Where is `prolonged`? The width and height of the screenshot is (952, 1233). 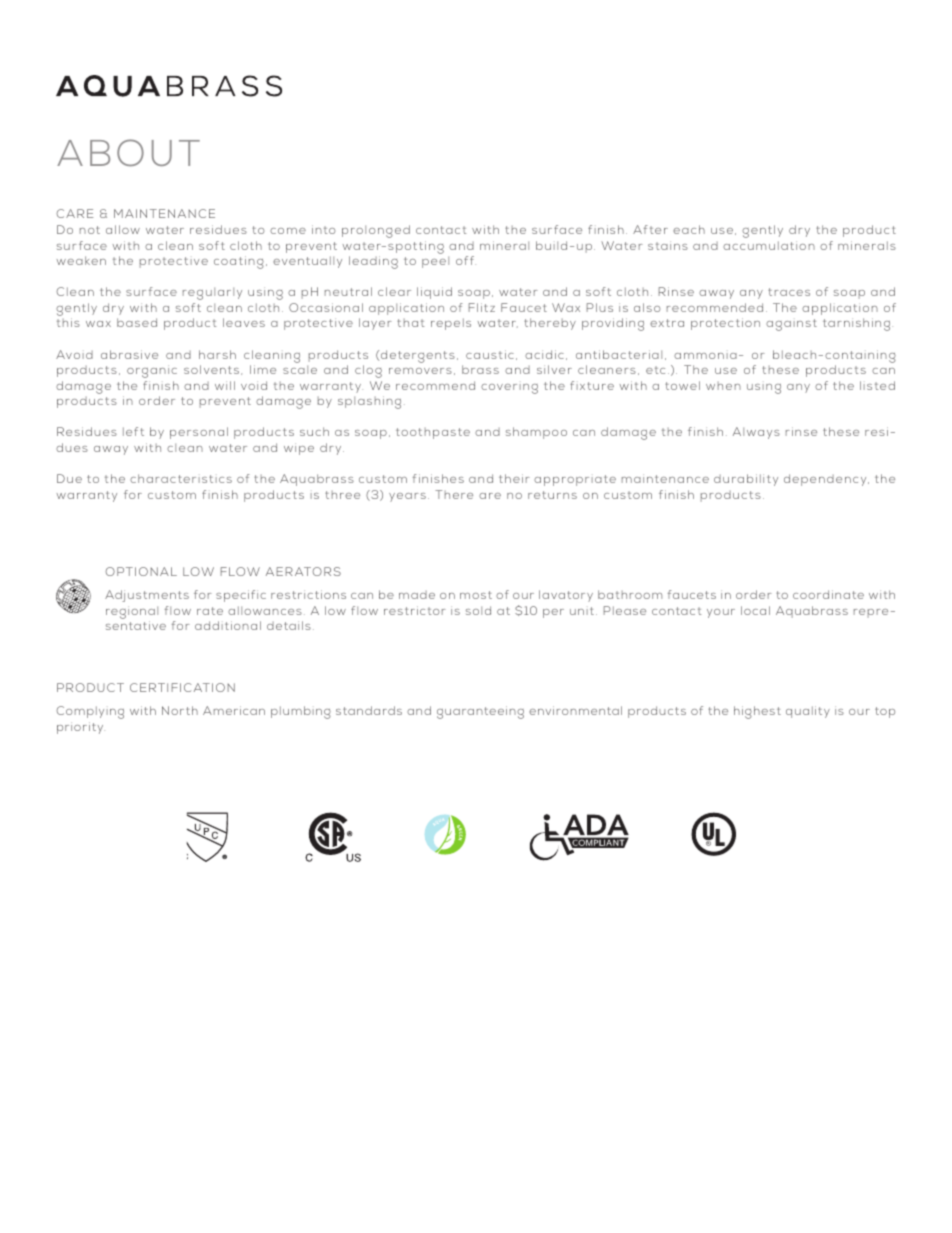
prolonged is located at coordinates (376, 231).
